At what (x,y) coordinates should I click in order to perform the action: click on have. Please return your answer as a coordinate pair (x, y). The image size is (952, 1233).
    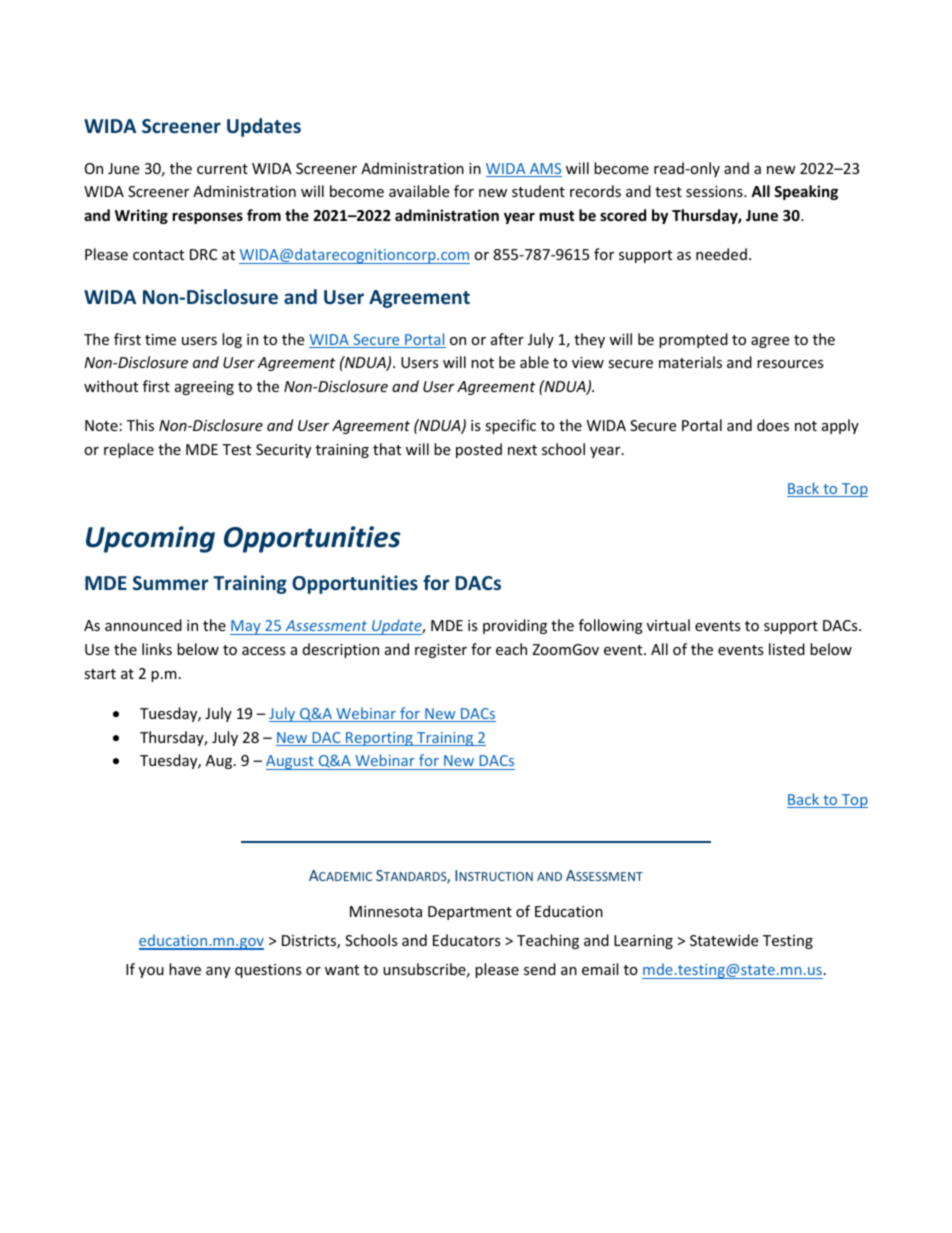
    Looking at the image, I should click on (185, 969).
